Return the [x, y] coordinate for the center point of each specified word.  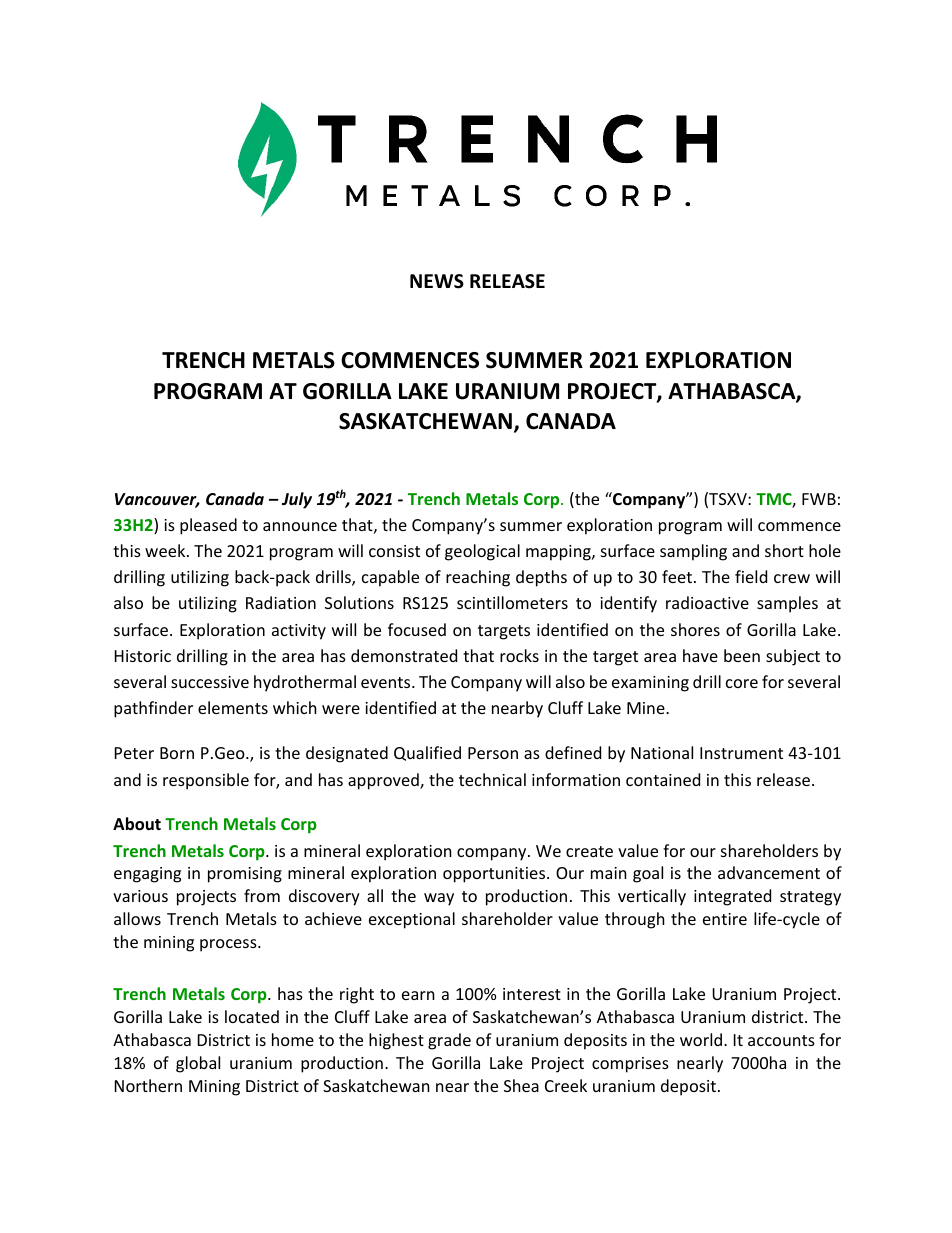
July [297, 500]
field [751, 576]
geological [482, 552]
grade [449, 1041]
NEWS [437, 281]
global [198, 1064]
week [166, 550]
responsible [206, 781]
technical [492, 779]
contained [663, 779]
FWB [819, 499]
